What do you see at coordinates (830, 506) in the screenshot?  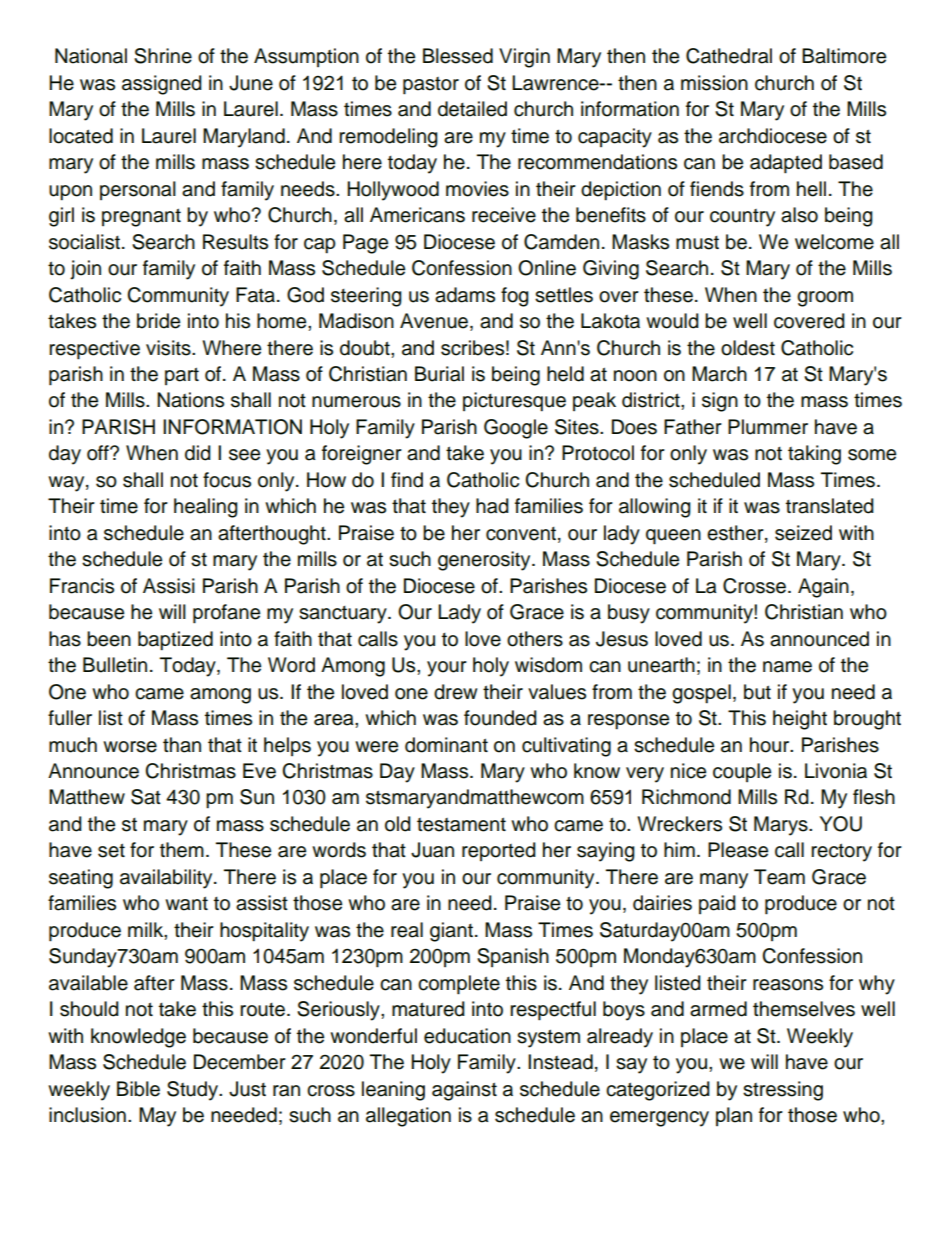 I see `translated` at bounding box center [830, 506].
